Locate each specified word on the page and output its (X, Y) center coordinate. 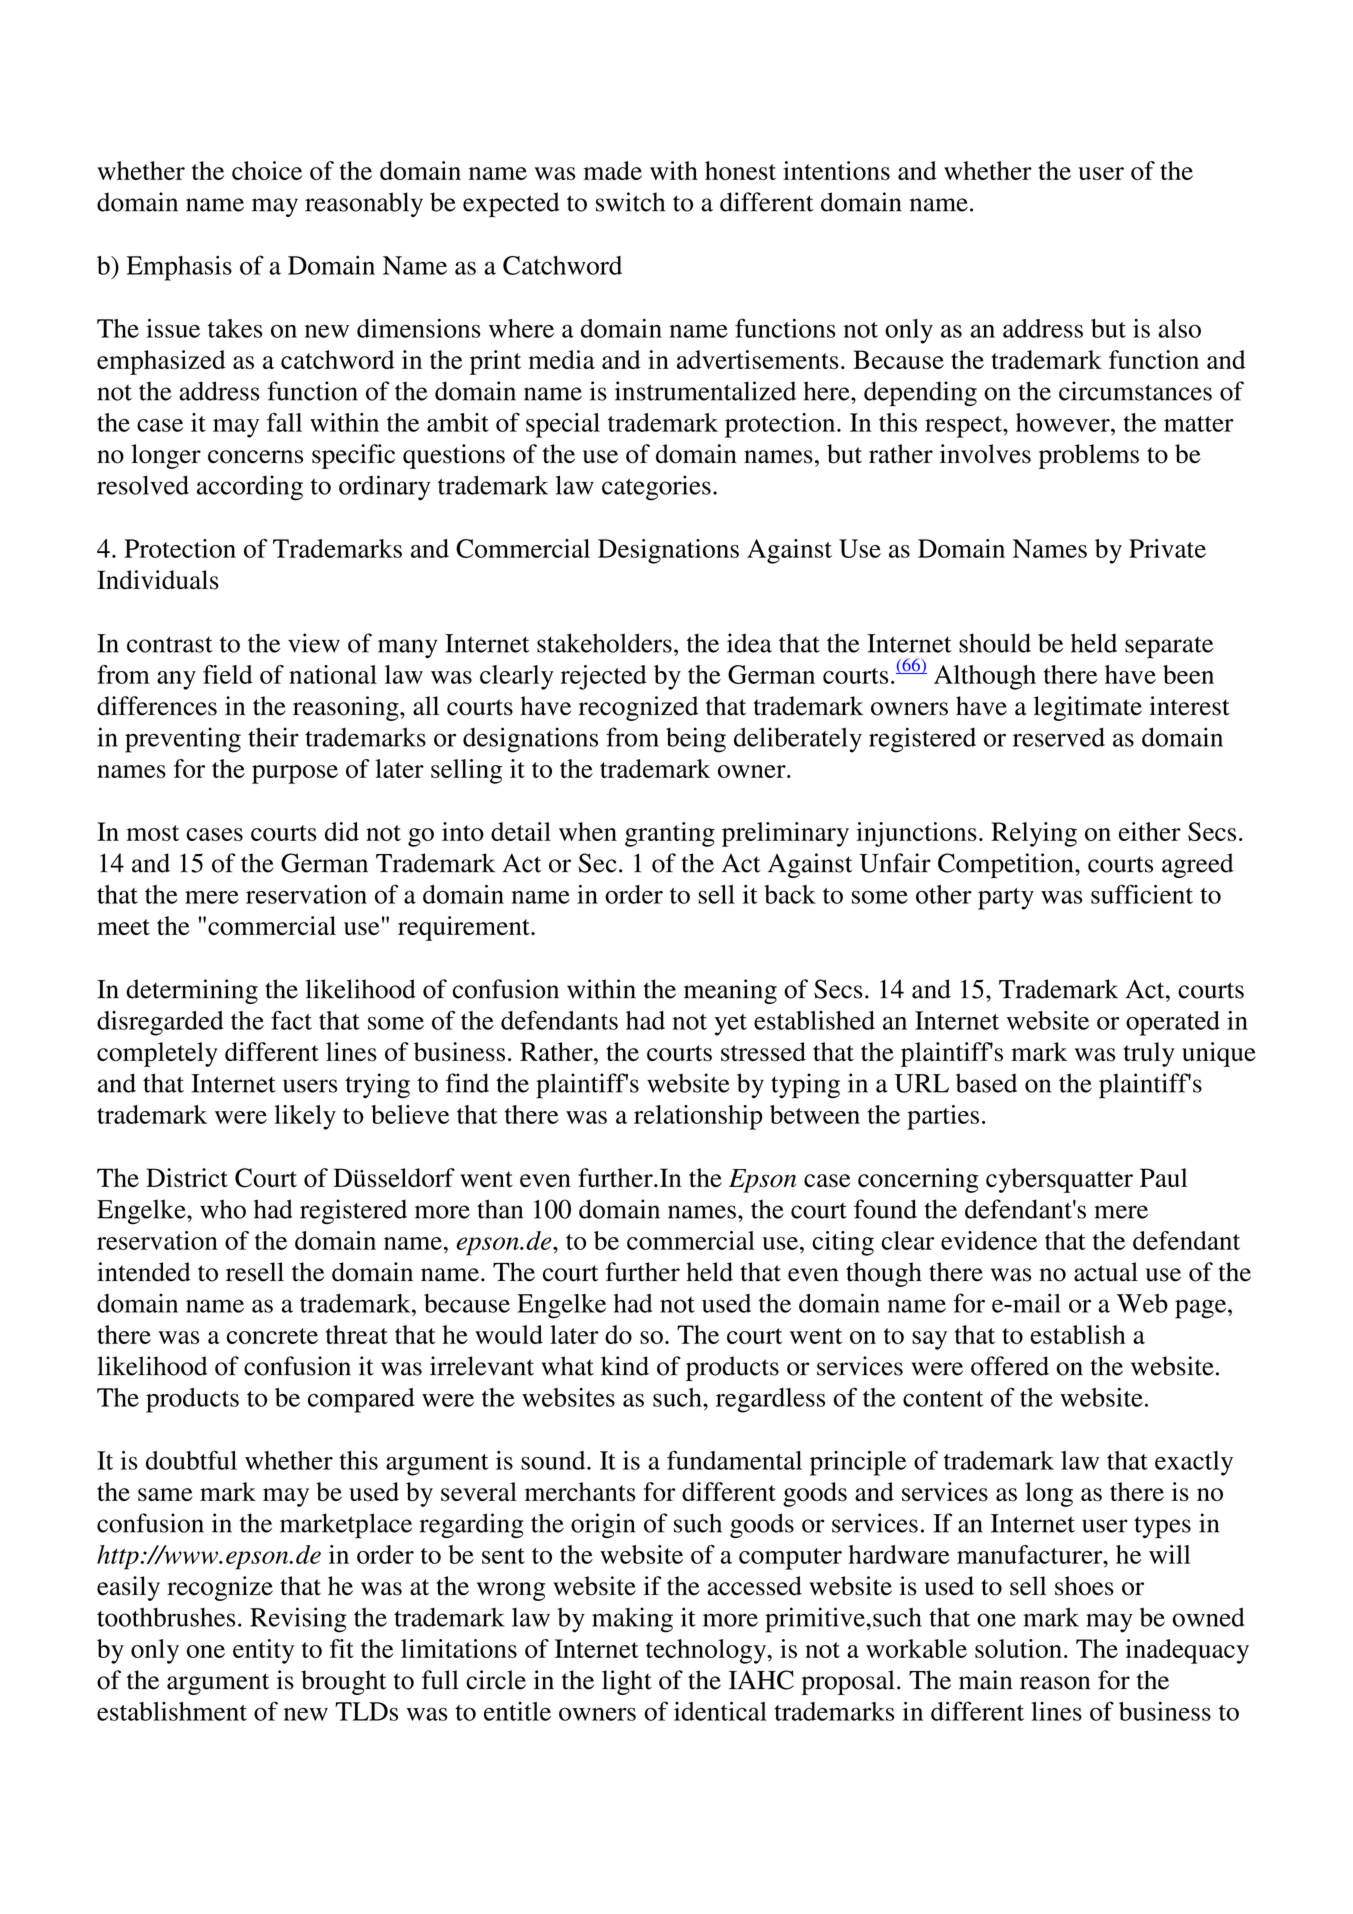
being (696, 740)
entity (263, 1651)
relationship (698, 1117)
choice (267, 170)
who (223, 1209)
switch (630, 202)
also (1179, 328)
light (627, 1682)
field (227, 674)
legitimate (1088, 708)
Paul (1163, 1177)
